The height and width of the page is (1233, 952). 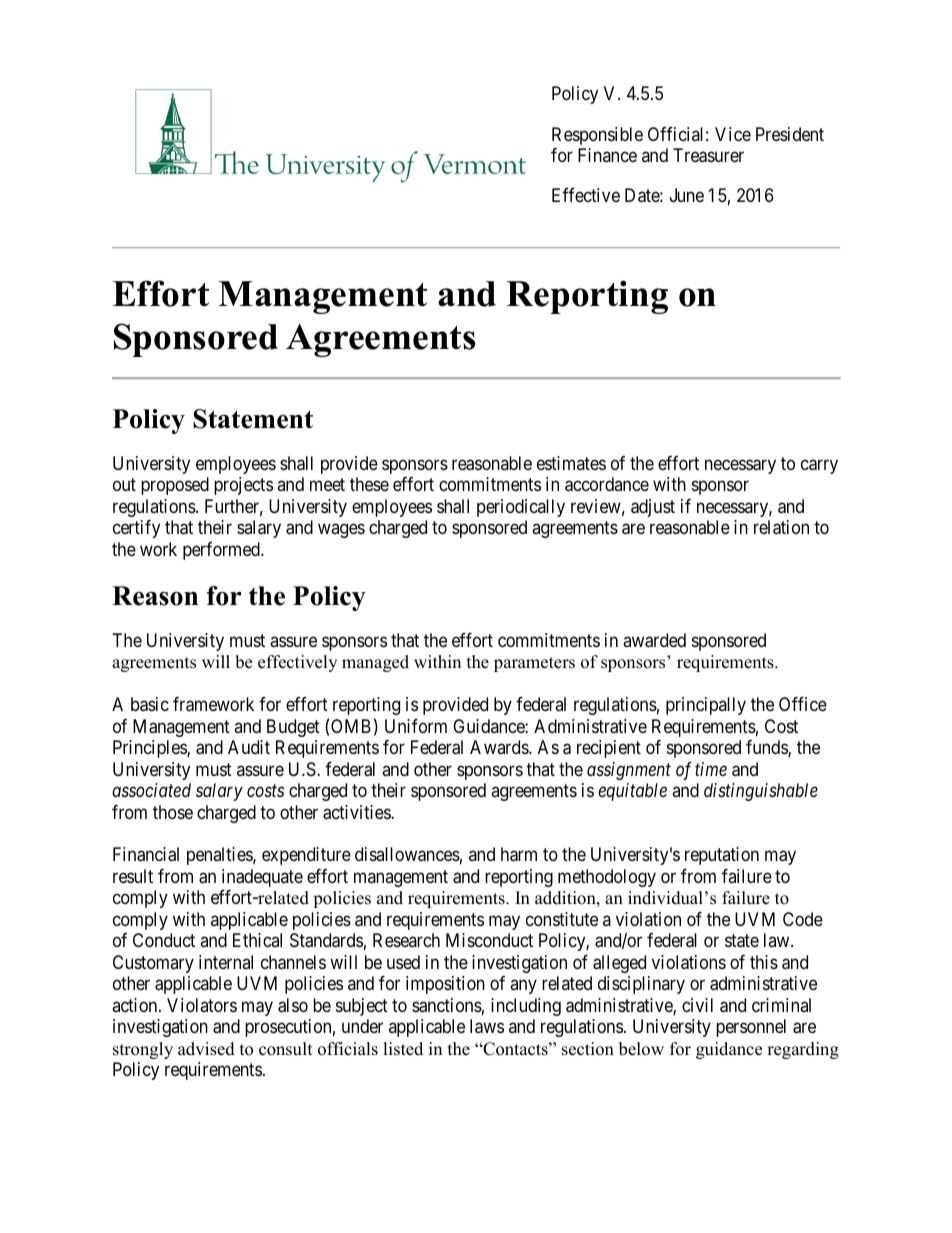 I want to click on those, so click(x=173, y=812).
